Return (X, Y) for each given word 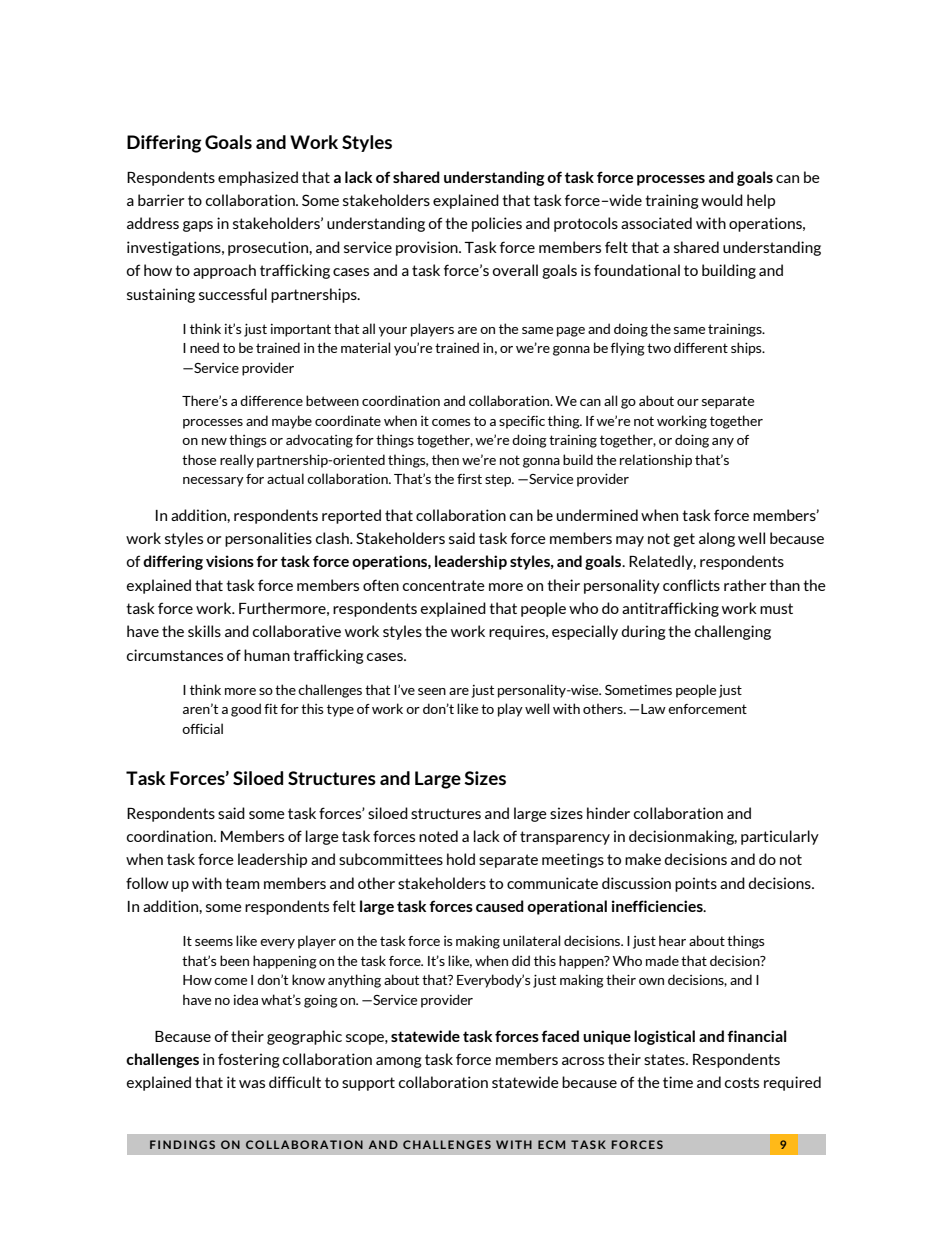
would (722, 200)
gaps (198, 226)
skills (204, 631)
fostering (249, 1060)
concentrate (444, 585)
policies (497, 224)
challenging (733, 632)
